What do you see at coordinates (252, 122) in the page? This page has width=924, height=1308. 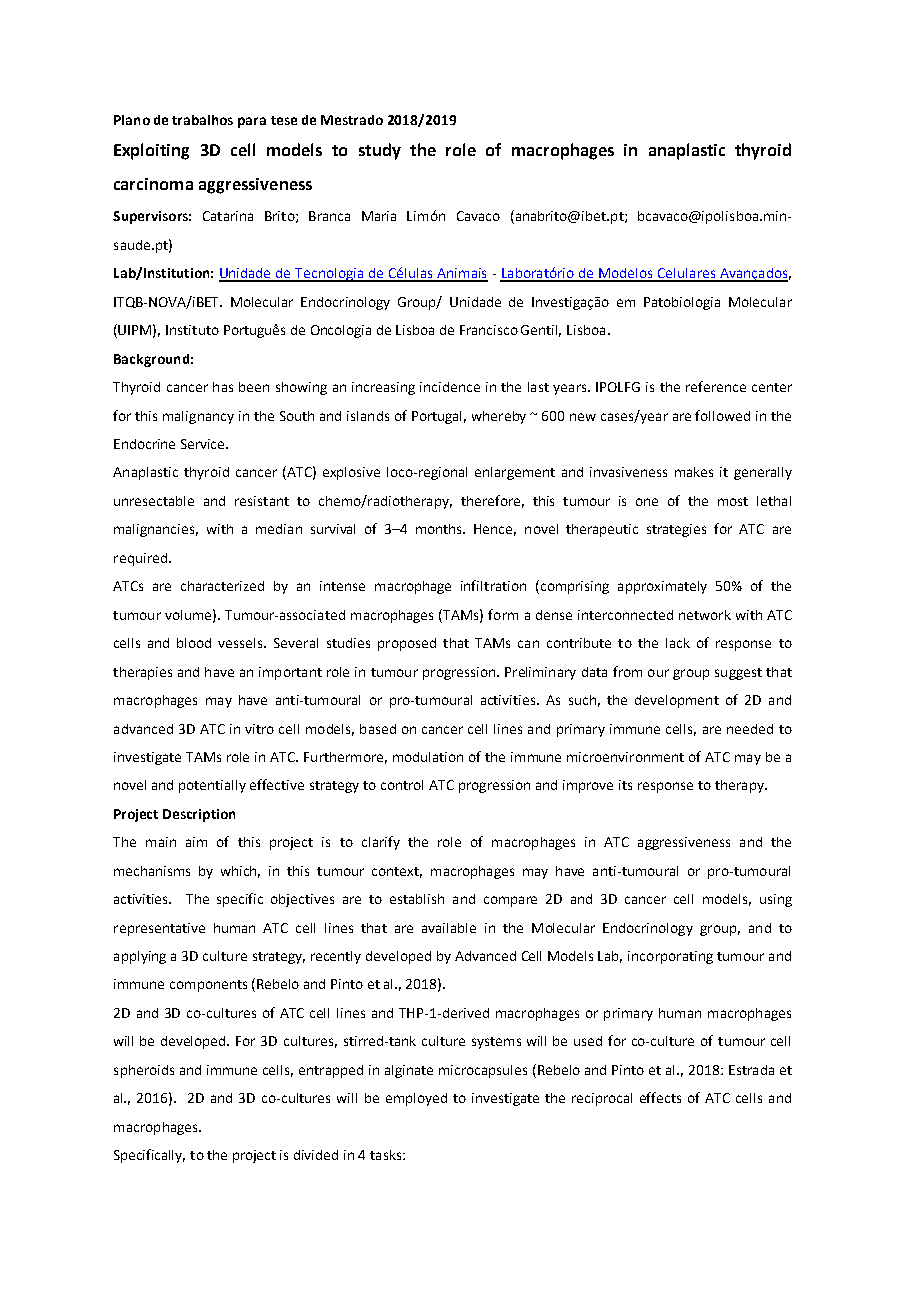 I see `para` at bounding box center [252, 122].
